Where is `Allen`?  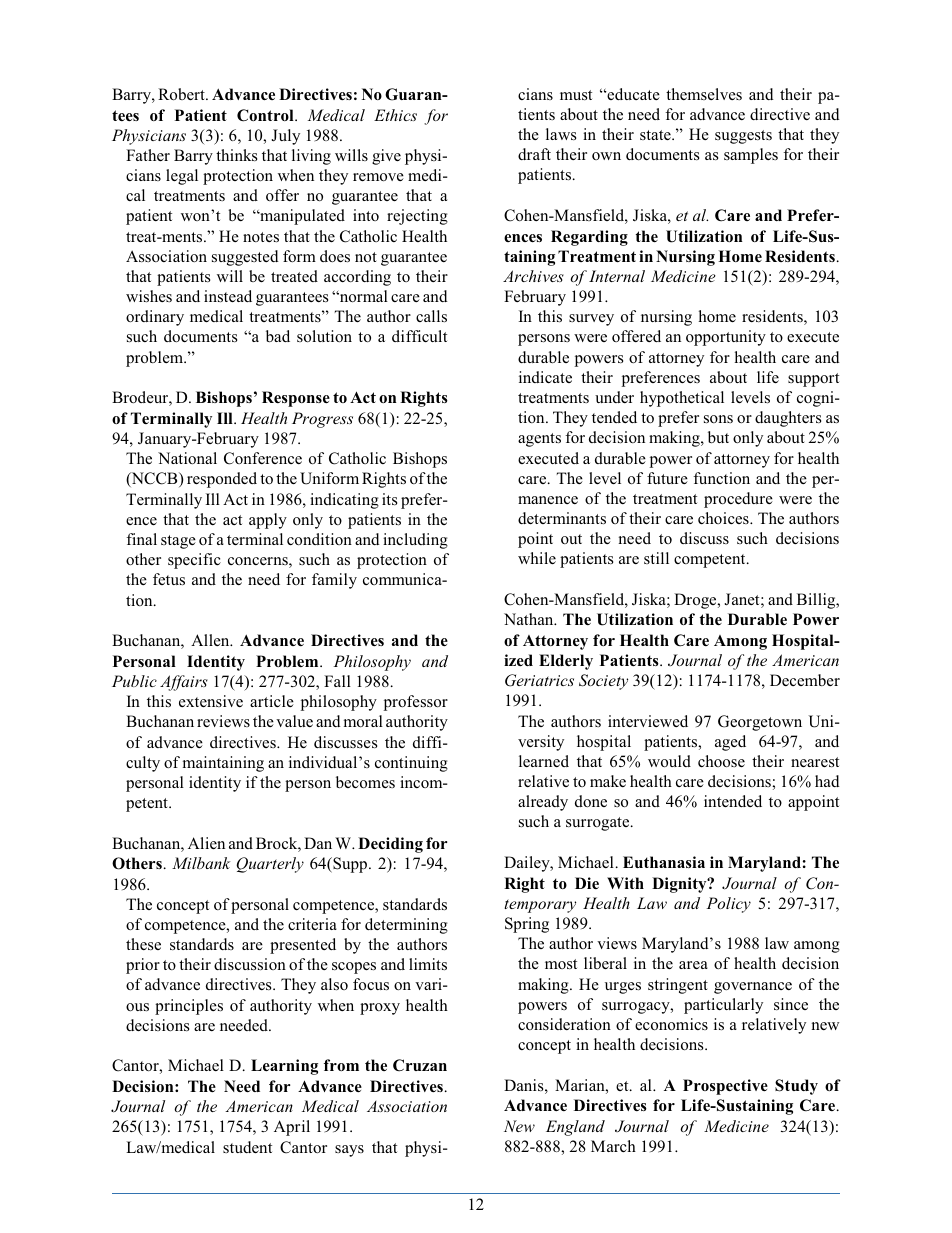 Allen is located at coordinates (211, 640).
